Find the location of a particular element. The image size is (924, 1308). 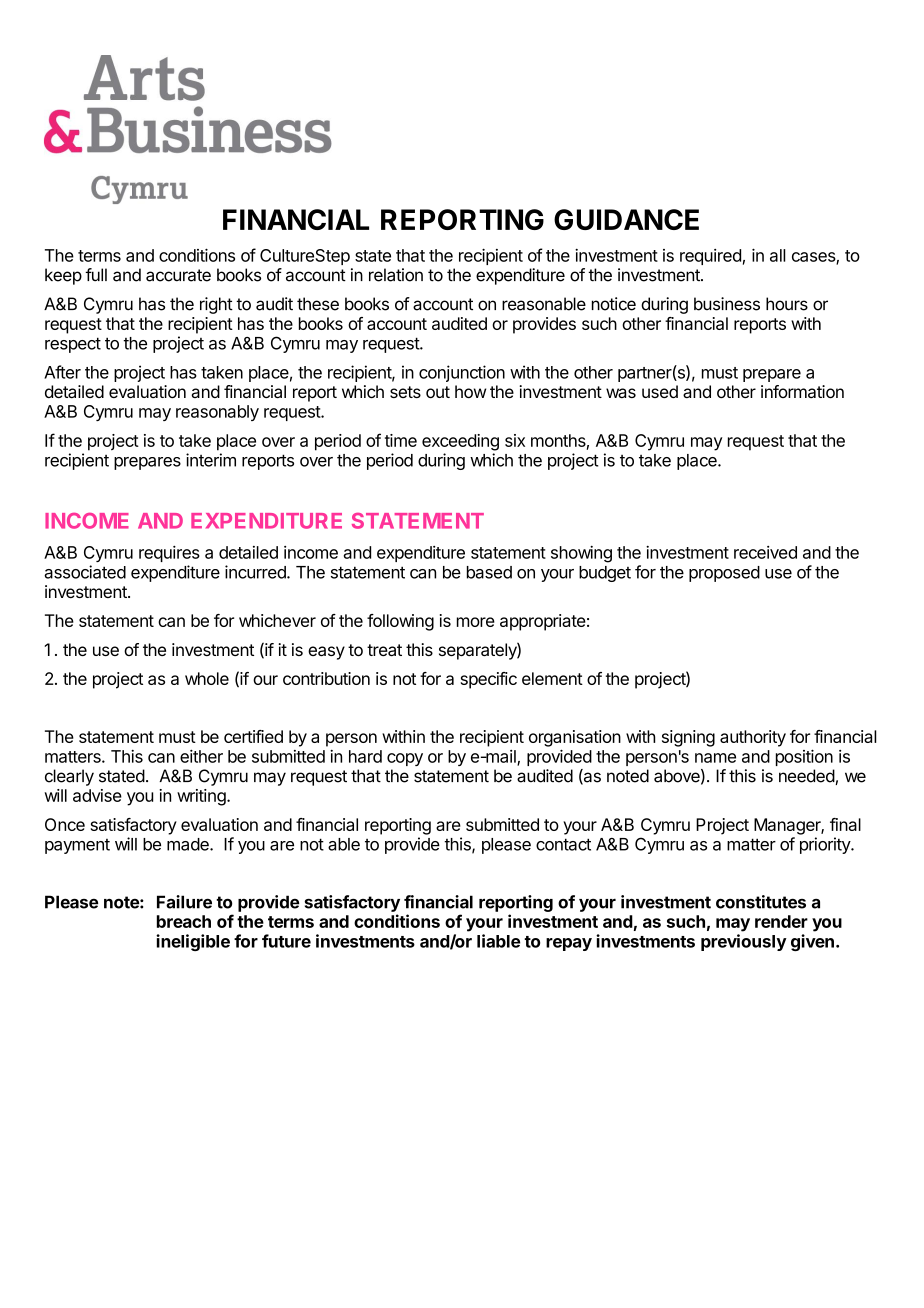

interim is located at coordinates (211, 460).
